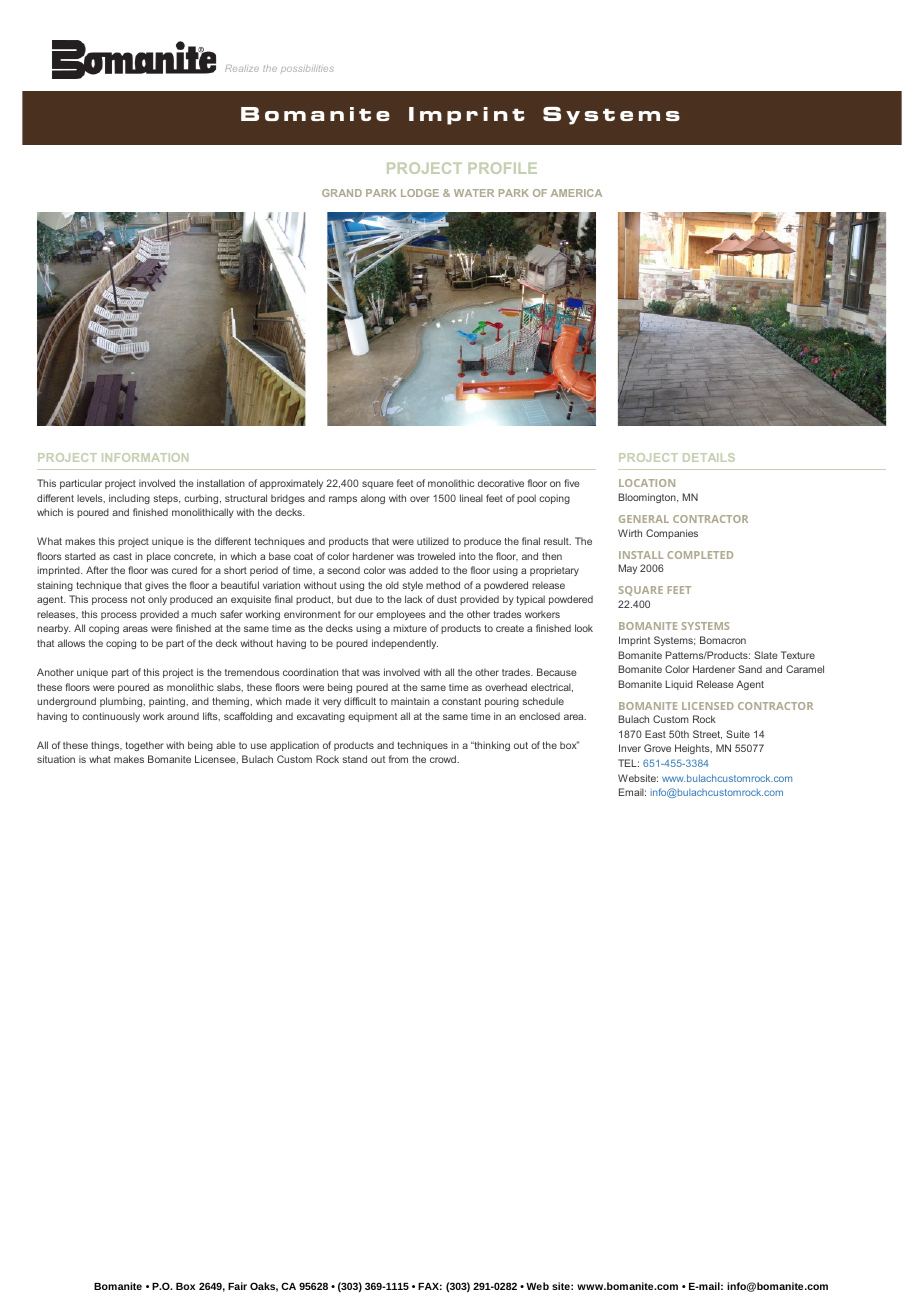 The width and height of the screenshot is (924, 1303). I want to click on together, so click(144, 746).
